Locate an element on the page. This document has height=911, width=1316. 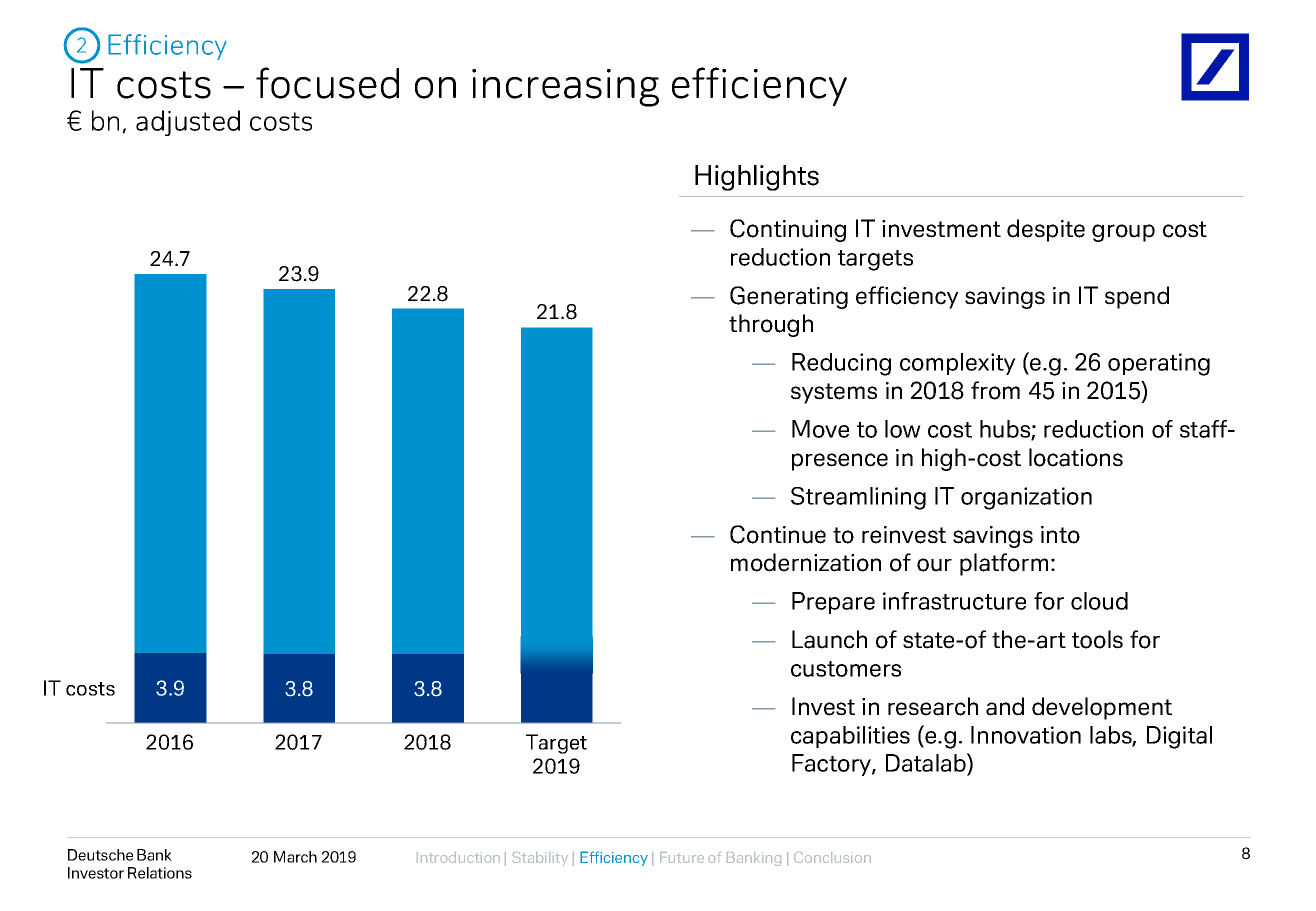
adjusted is located at coordinates (188, 123).
